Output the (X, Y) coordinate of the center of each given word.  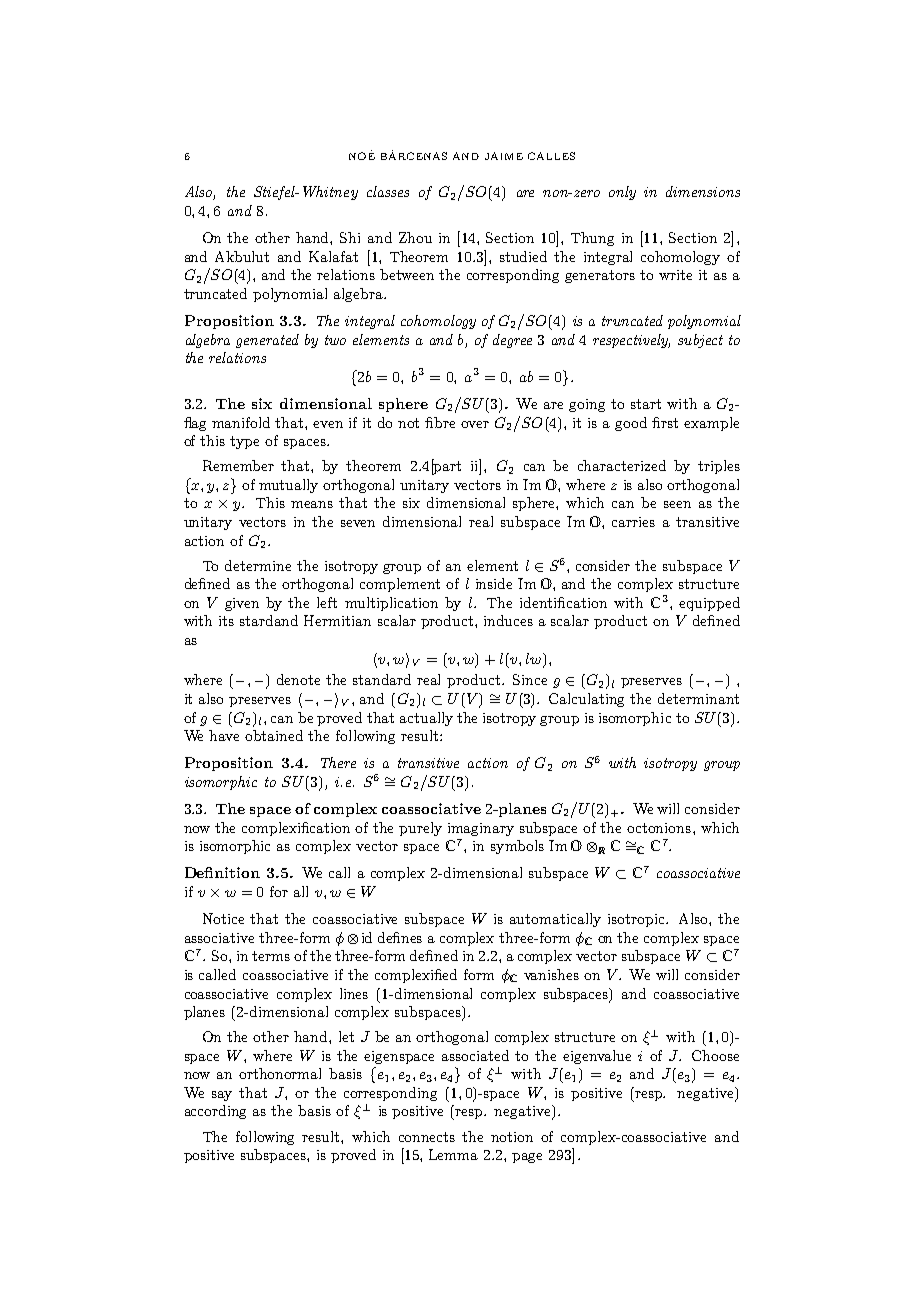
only (622, 193)
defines (400, 937)
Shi (350, 237)
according (215, 1112)
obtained (274, 735)
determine (258, 565)
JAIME (504, 156)
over (475, 424)
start (646, 404)
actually (426, 719)
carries (633, 522)
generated (267, 341)
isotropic (637, 920)
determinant (698, 698)
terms (271, 956)
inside (494, 583)
